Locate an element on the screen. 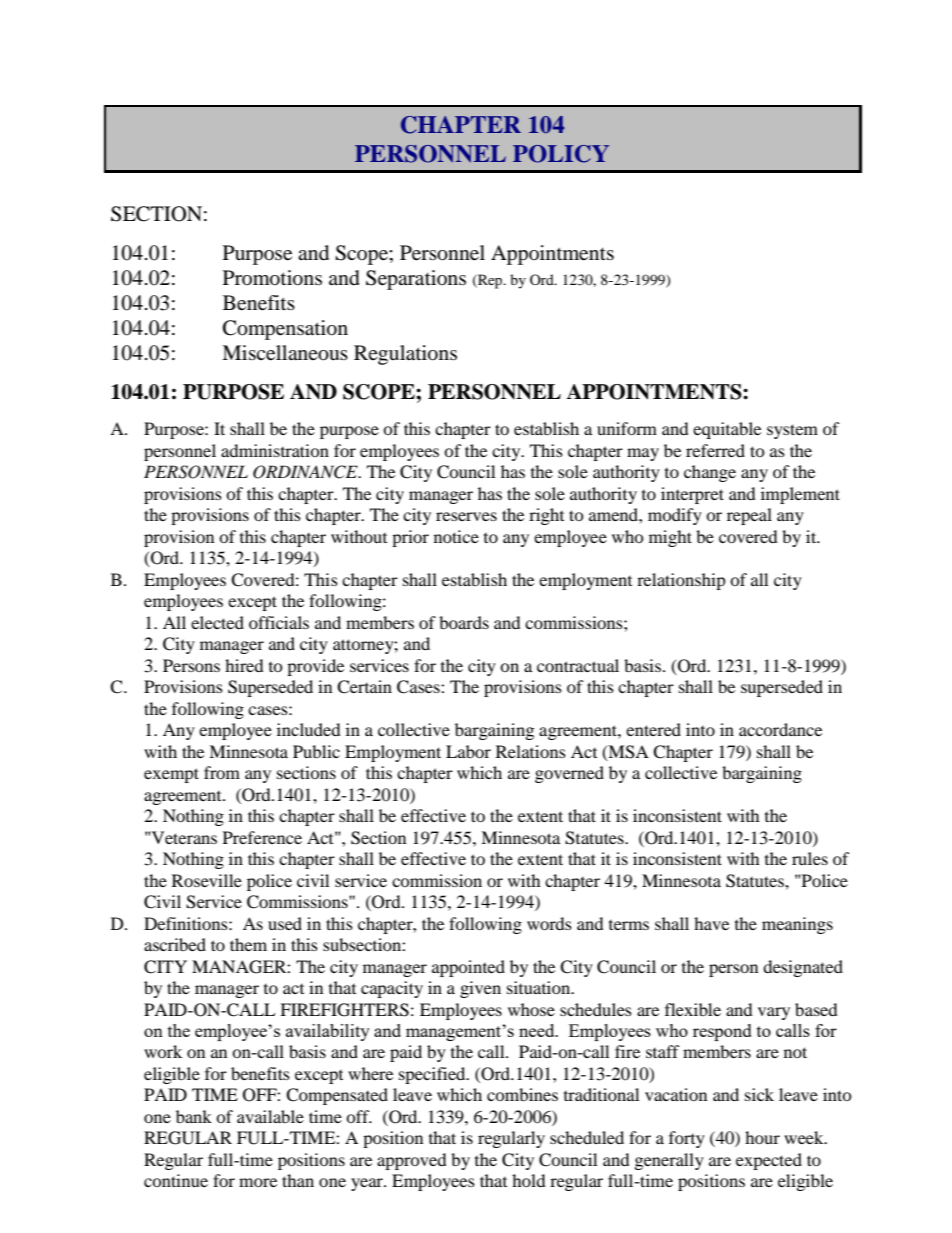 This screenshot has width=952, height=1233. boards is located at coordinates (464, 622).
